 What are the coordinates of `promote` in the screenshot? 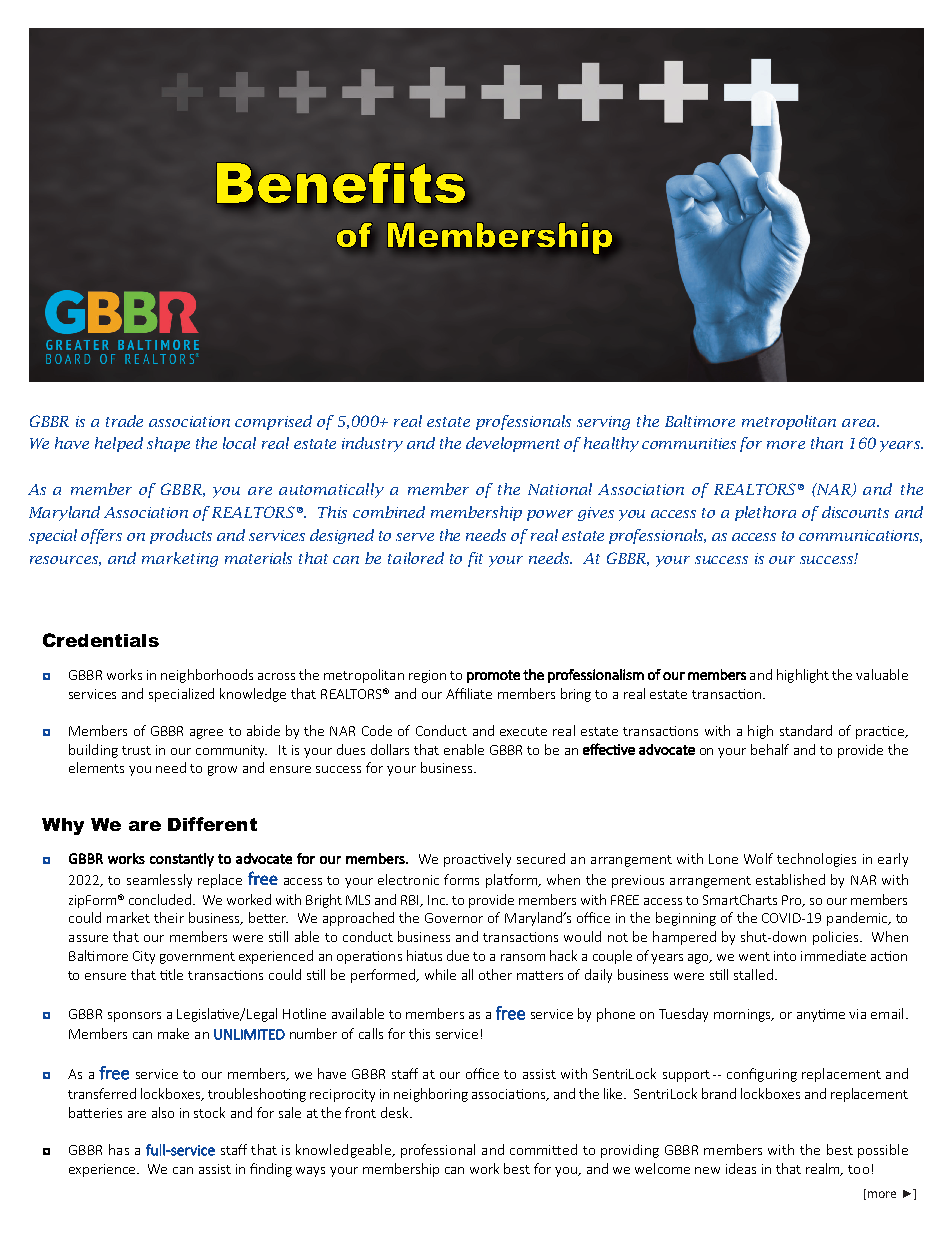 It's located at (493, 676).
